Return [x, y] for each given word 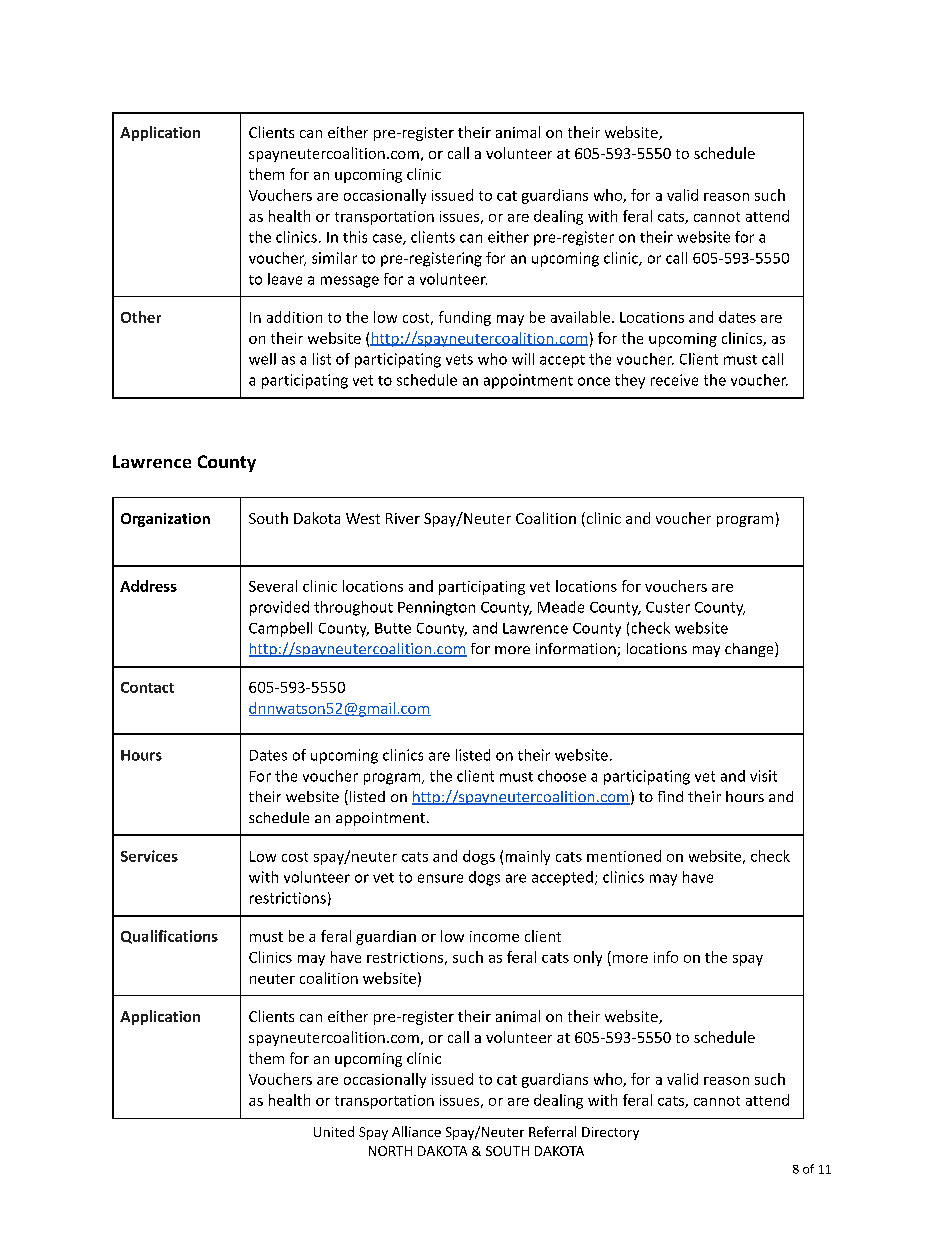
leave [285, 279]
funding [465, 318]
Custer [668, 607]
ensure [440, 878]
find [670, 796]
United [334, 1131]
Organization [165, 520]
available [580, 317]
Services [149, 856]
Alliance [416, 1131]
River [403, 518]
